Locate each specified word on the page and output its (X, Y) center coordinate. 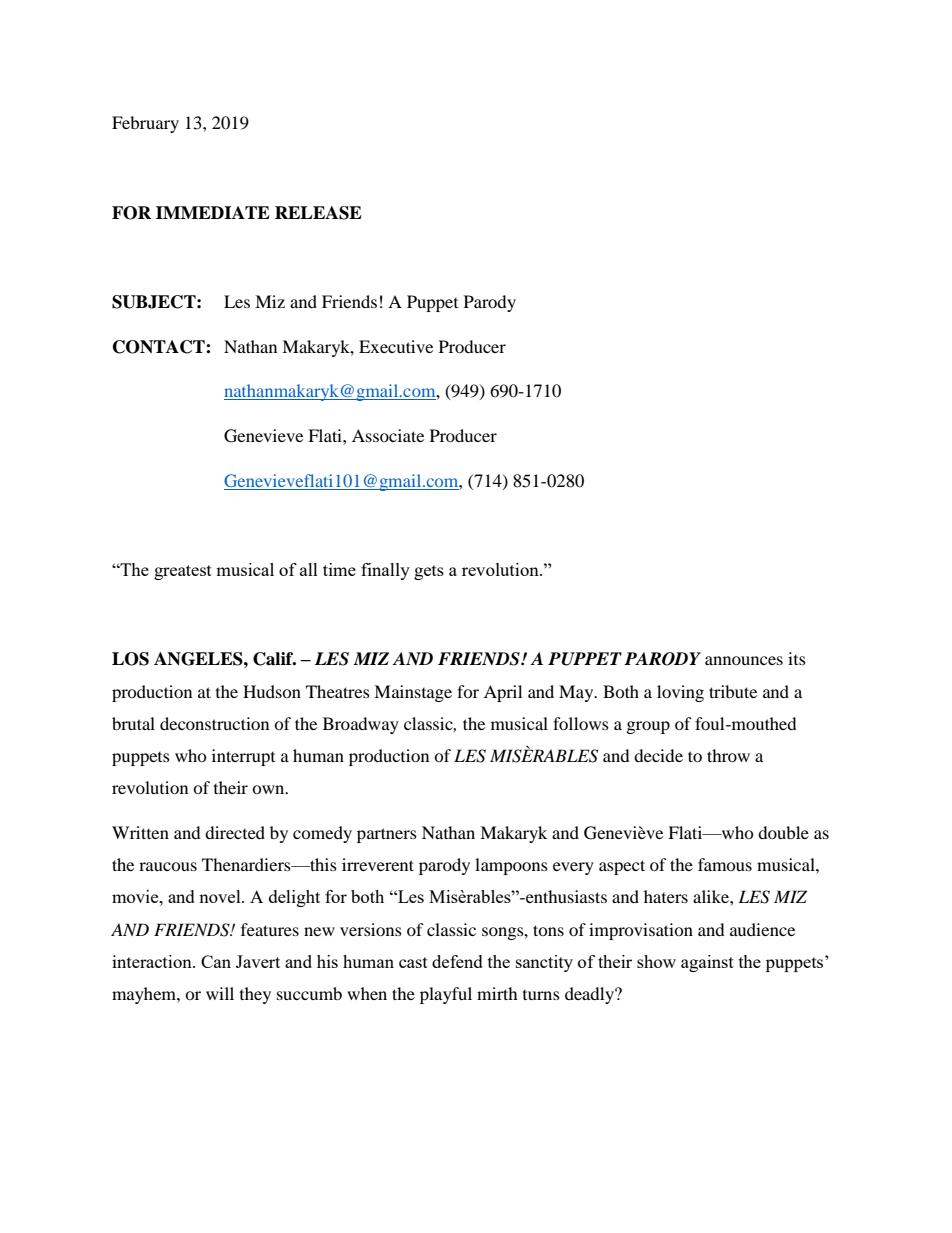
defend (457, 961)
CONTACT (160, 347)
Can (216, 961)
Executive (396, 346)
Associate (388, 435)
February (145, 124)
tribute (733, 691)
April (503, 693)
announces (744, 660)
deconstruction (214, 723)
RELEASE (318, 213)
